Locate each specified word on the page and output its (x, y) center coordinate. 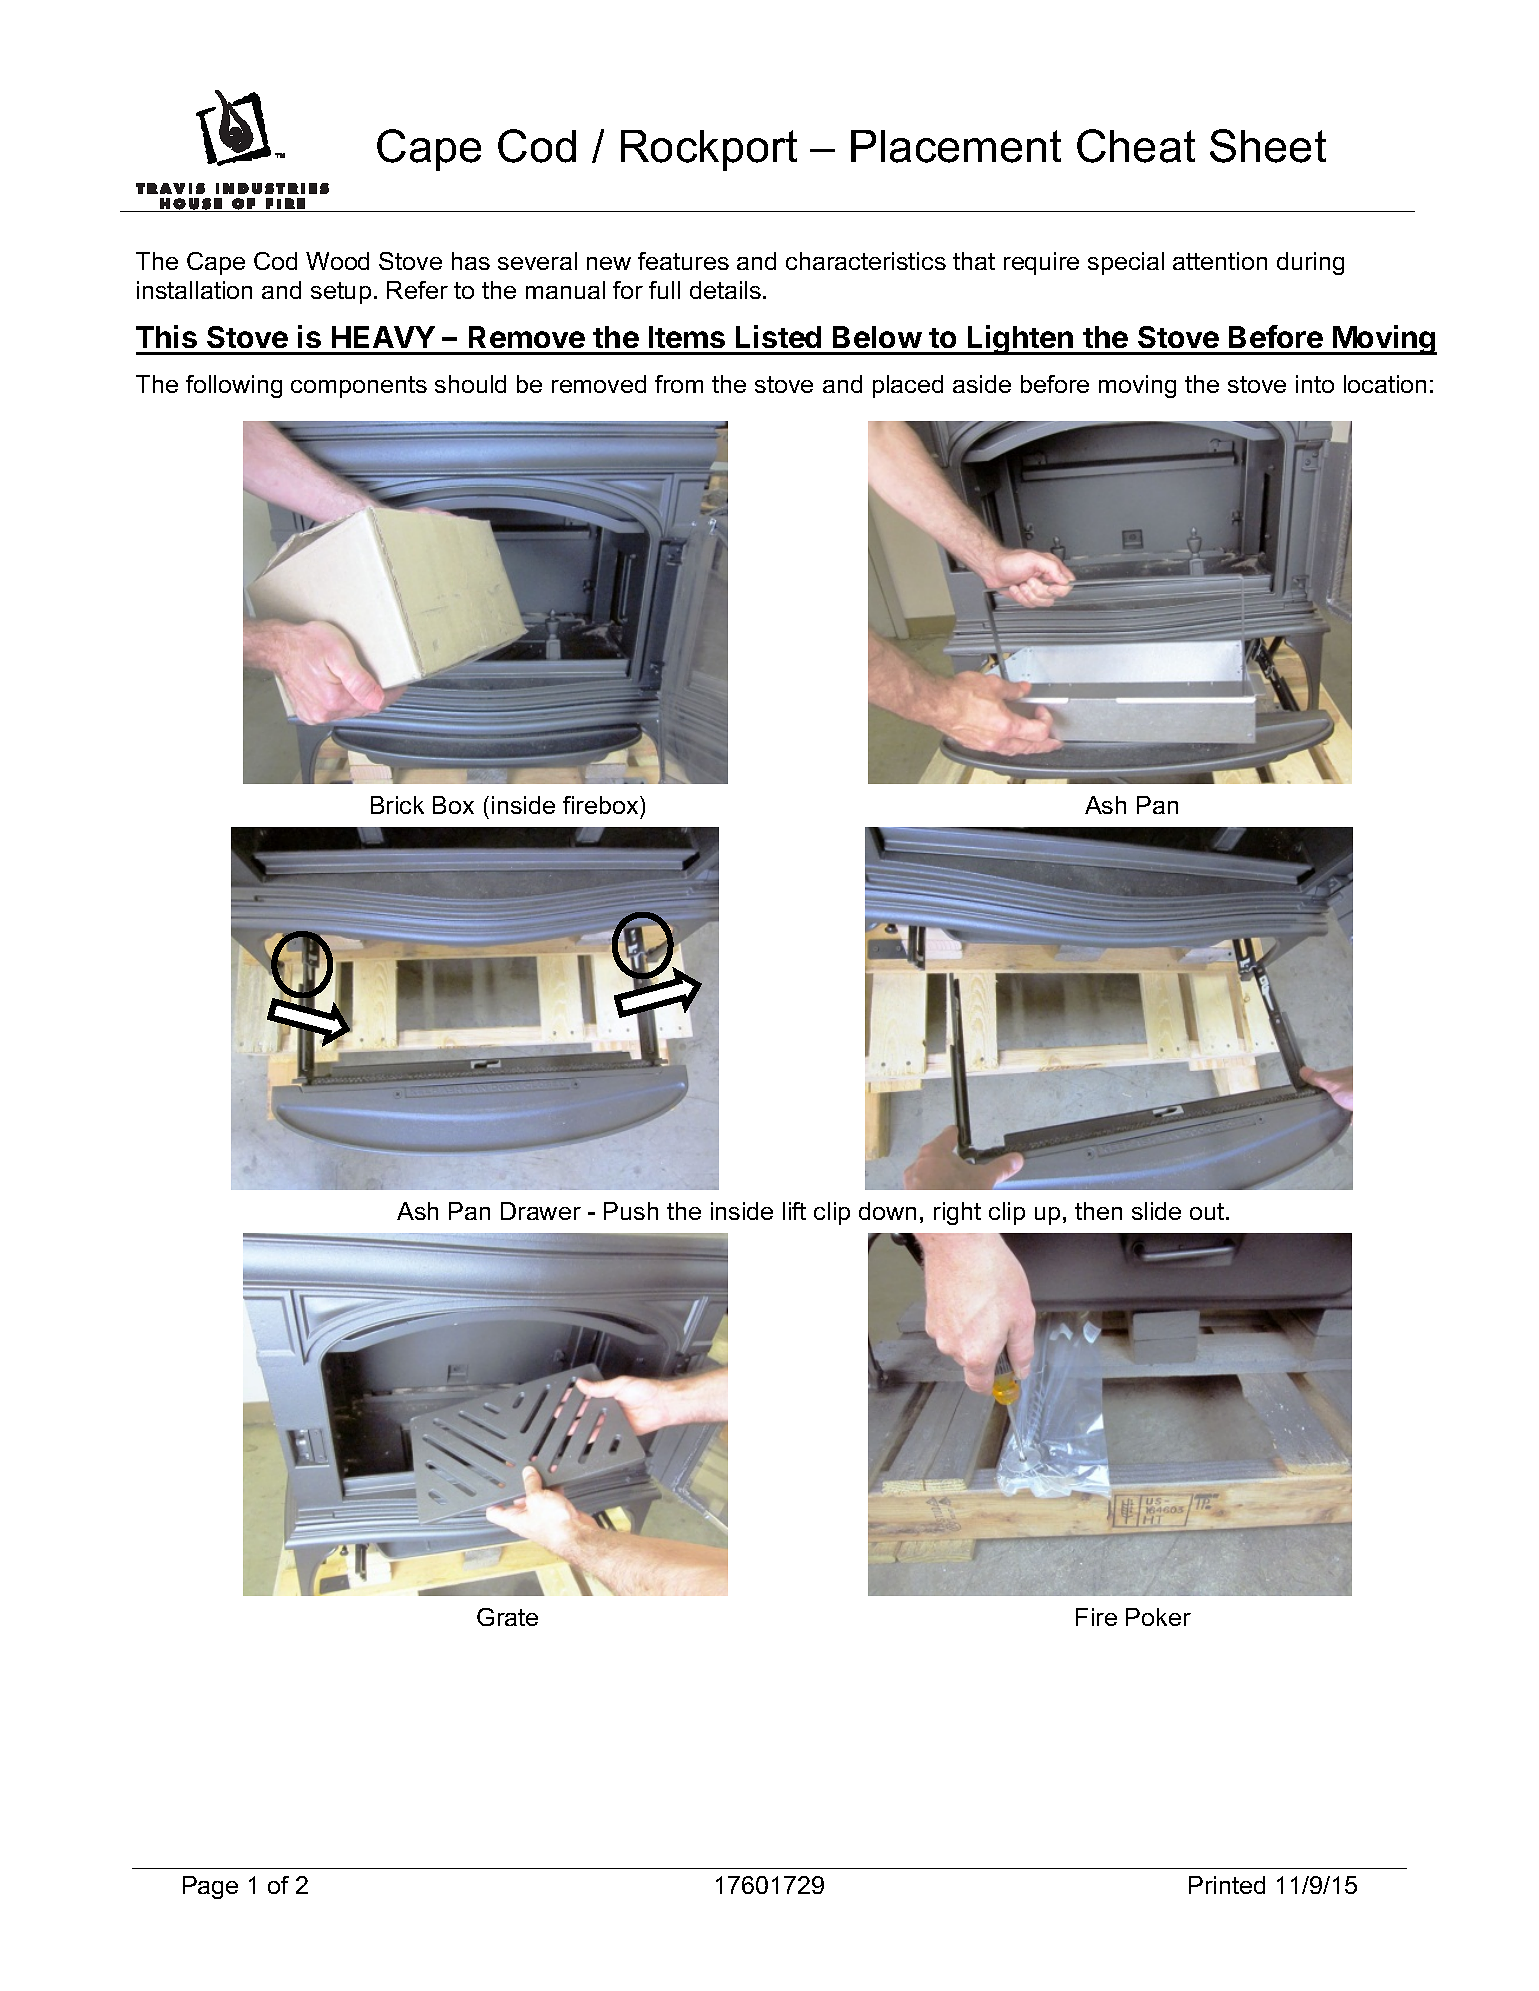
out (1208, 1211)
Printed (1227, 1885)
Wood (337, 261)
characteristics (866, 261)
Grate (507, 1617)
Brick (397, 805)
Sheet (1268, 146)
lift (794, 1211)
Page (210, 1887)
